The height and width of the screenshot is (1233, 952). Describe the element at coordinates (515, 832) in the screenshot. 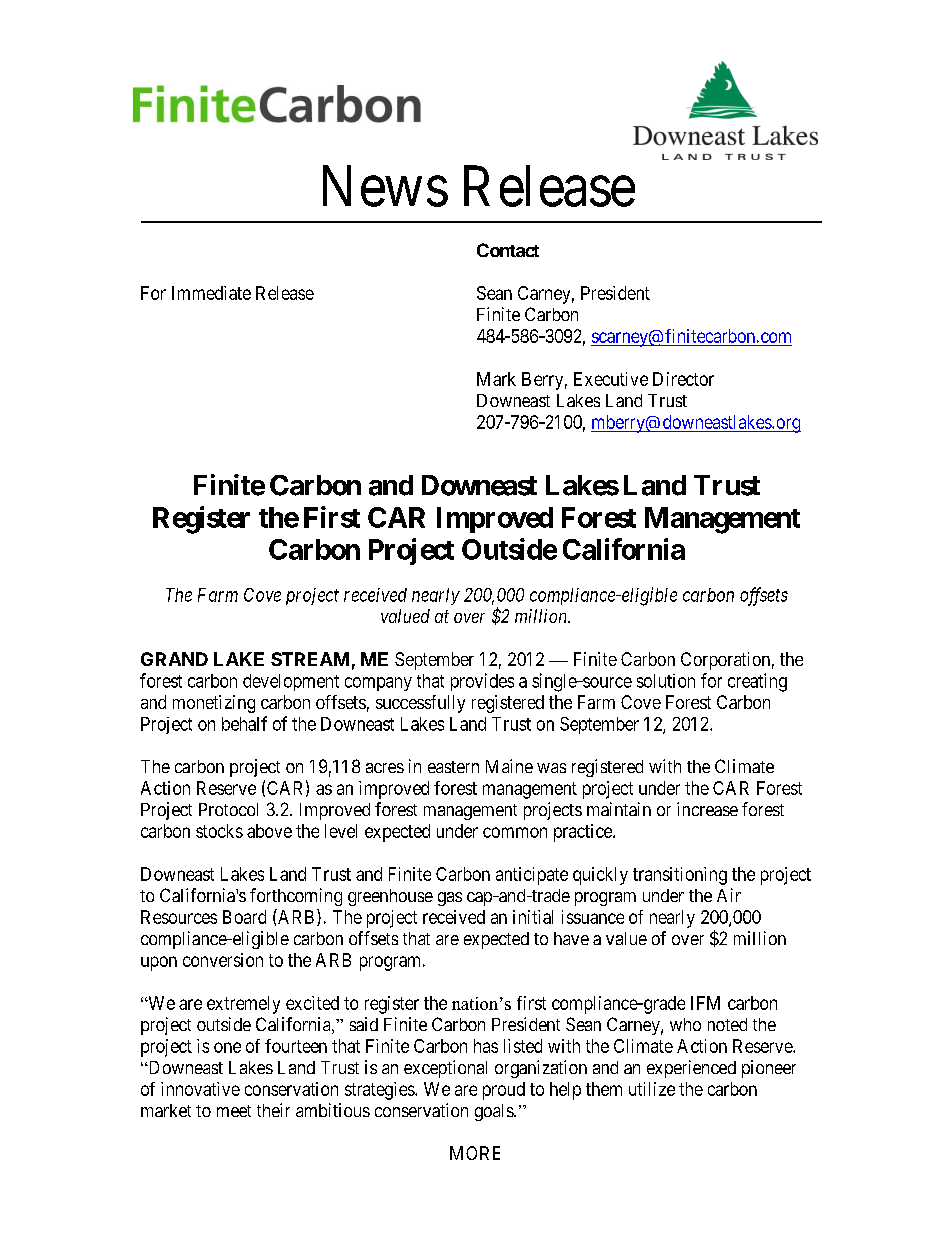

I see `common` at that location.
